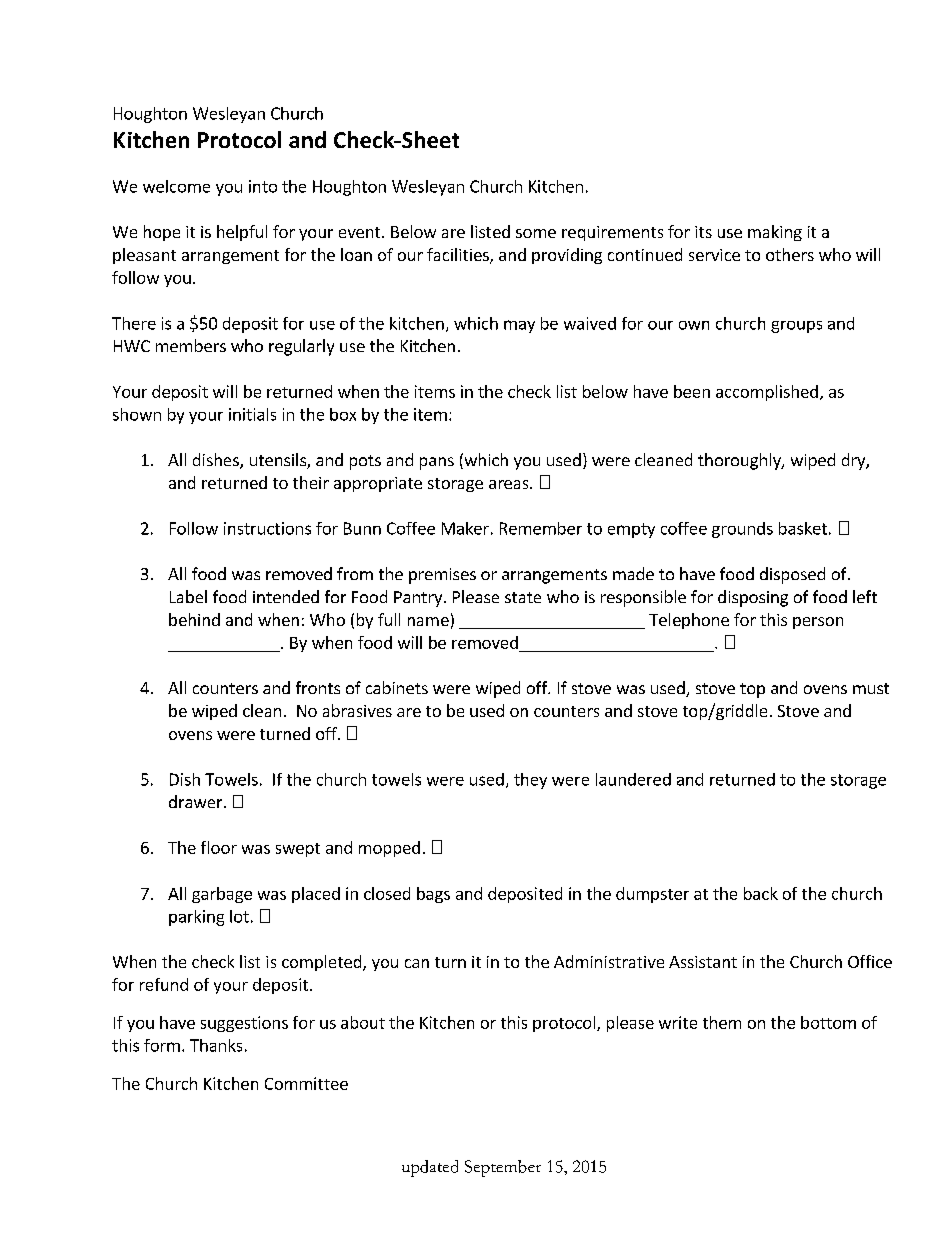 The height and width of the screenshot is (1233, 952). Describe the element at coordinates (503, 1168) in the screenshot. I see `September` at that location.
